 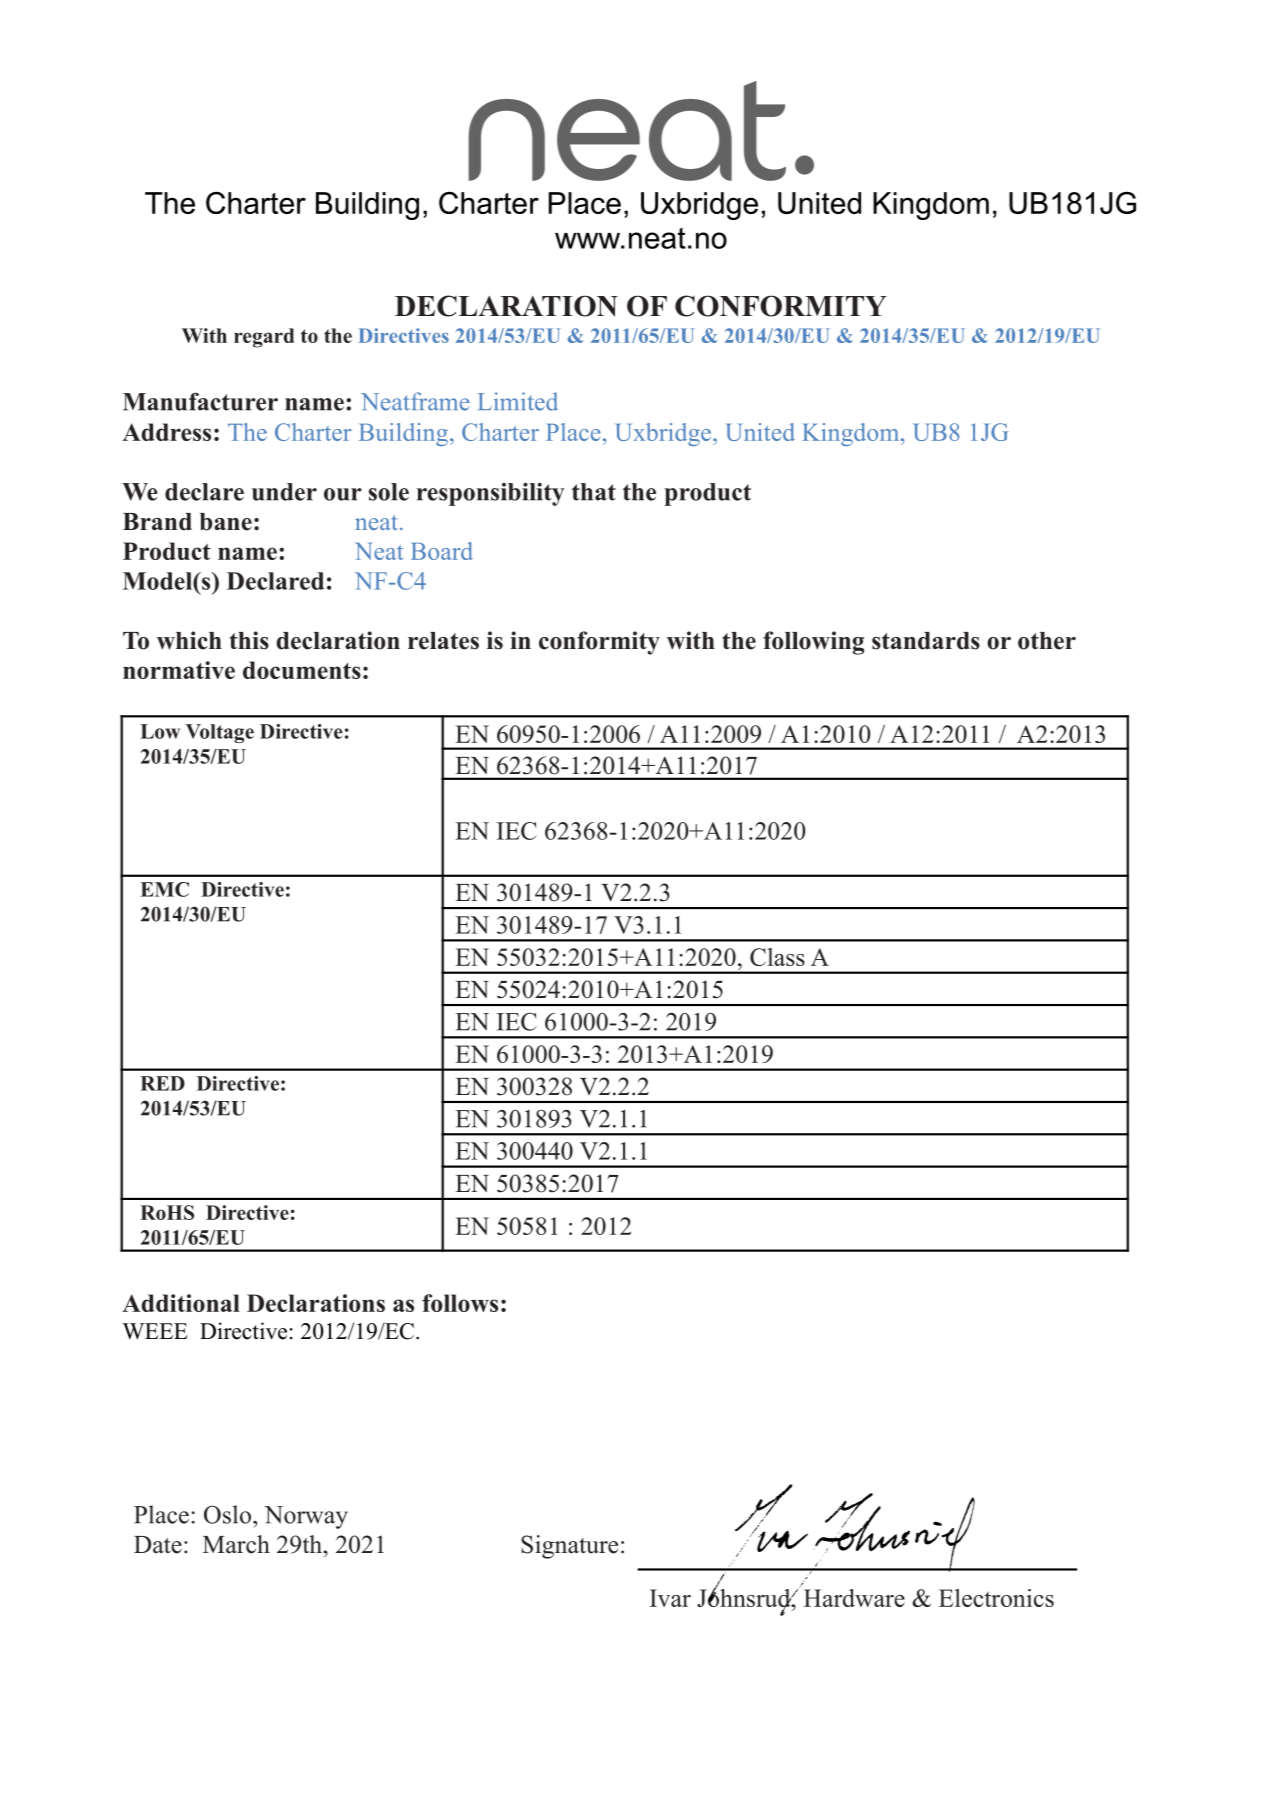 I want to click on relates, so click(x=443, y=641).
